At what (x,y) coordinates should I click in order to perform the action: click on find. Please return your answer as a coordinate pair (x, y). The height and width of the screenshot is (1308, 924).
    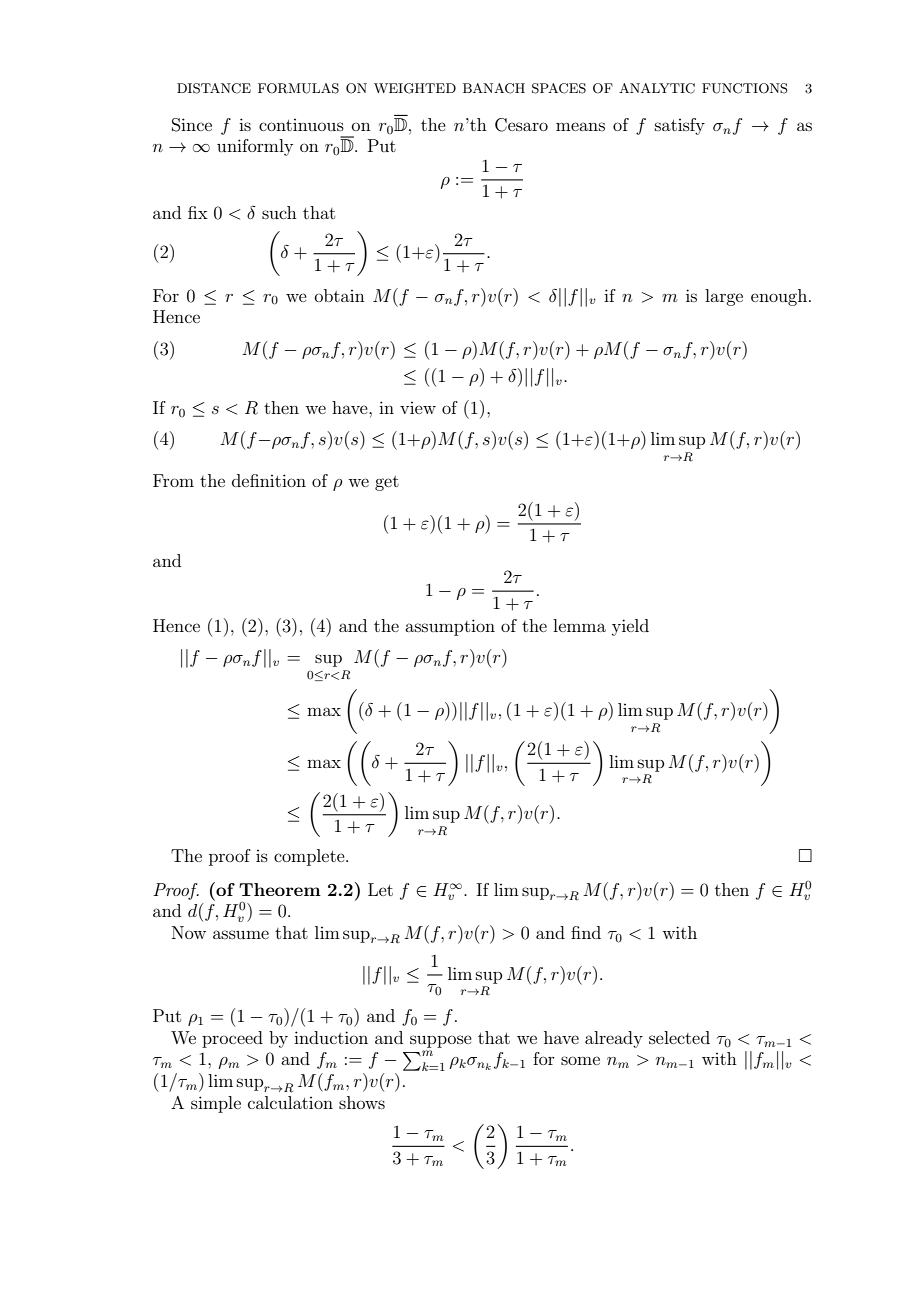
    Looking at the image, I should click on (586, 932).
